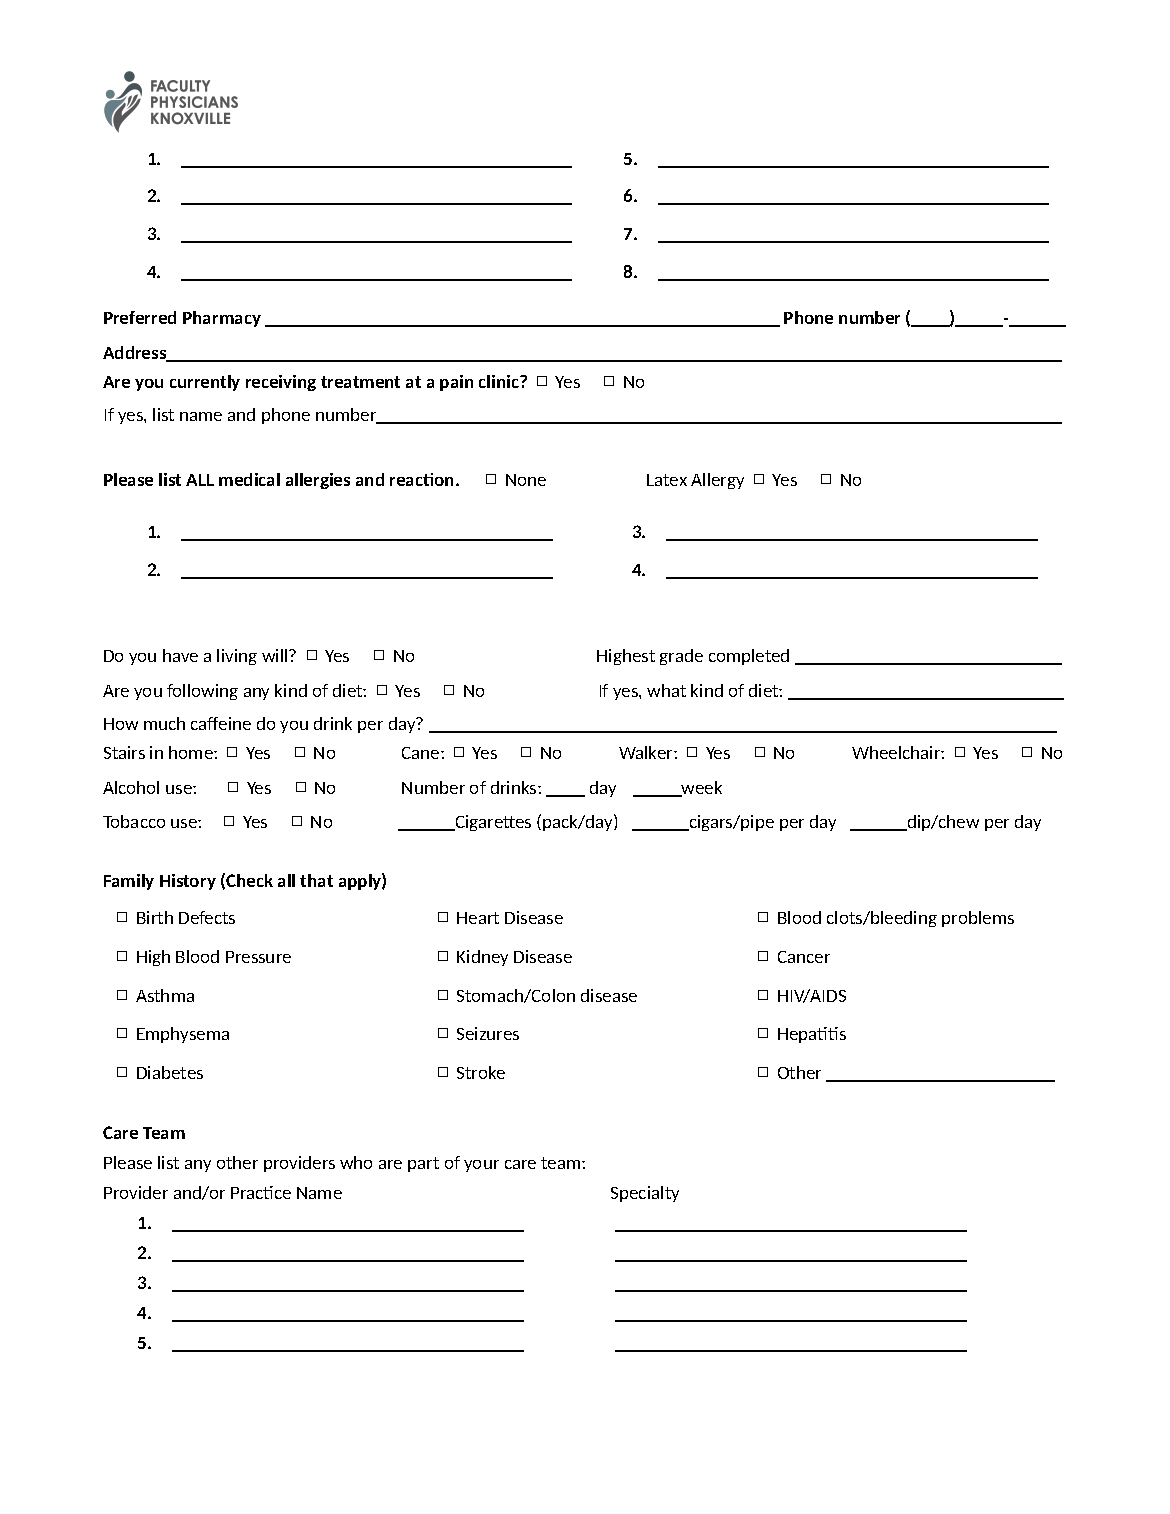 The width and height of the image is (1170, 1514). Describe the element at coordinates (356, 1162) in the image. I see `who` at that location.
